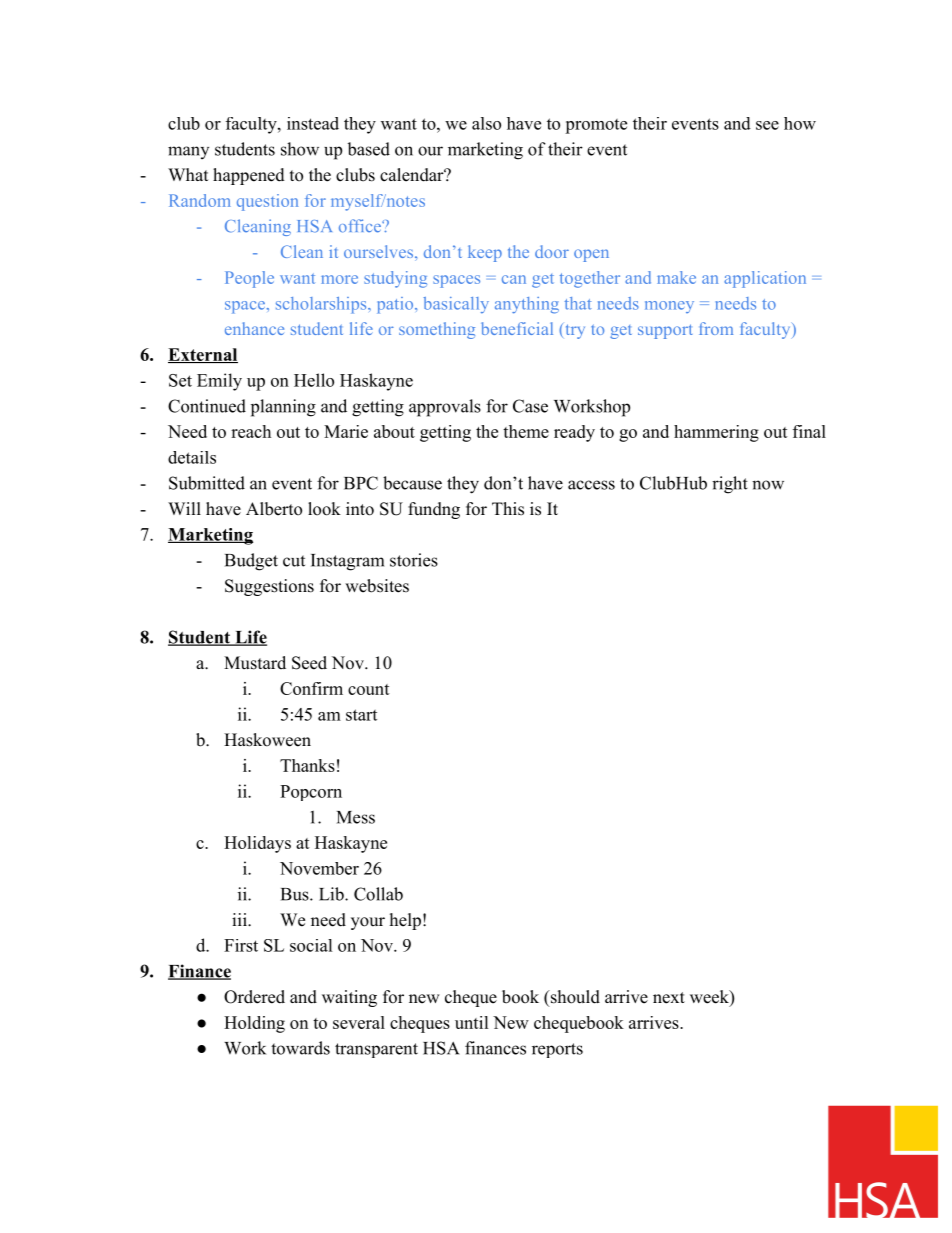 The image size is (952, 1233). Describe the element at coordinates (307, 765) in the screenshot. I see `Thanks` at that location.
